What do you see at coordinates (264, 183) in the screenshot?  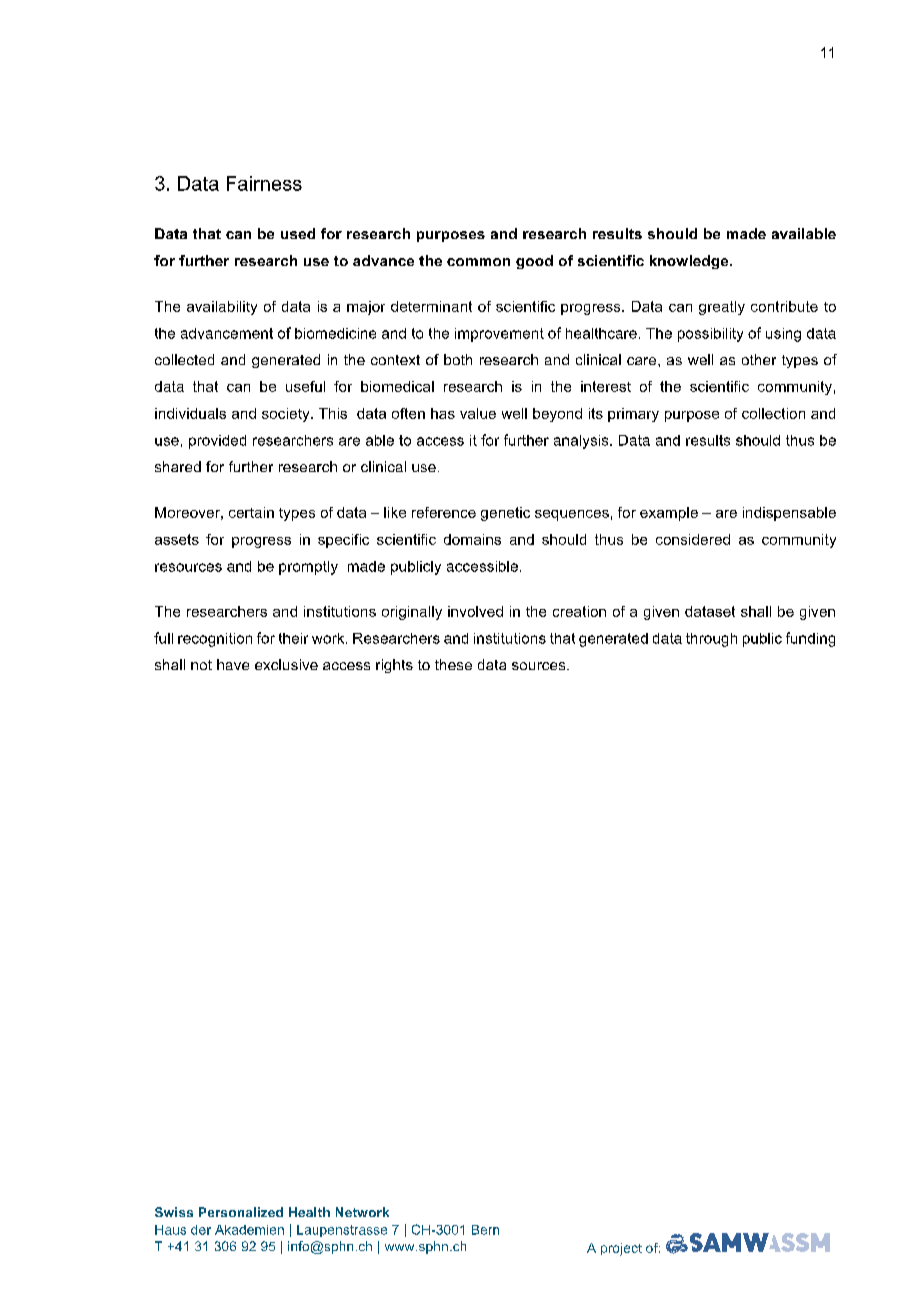 I see `Fairness` at bounding box center [264, 183].
